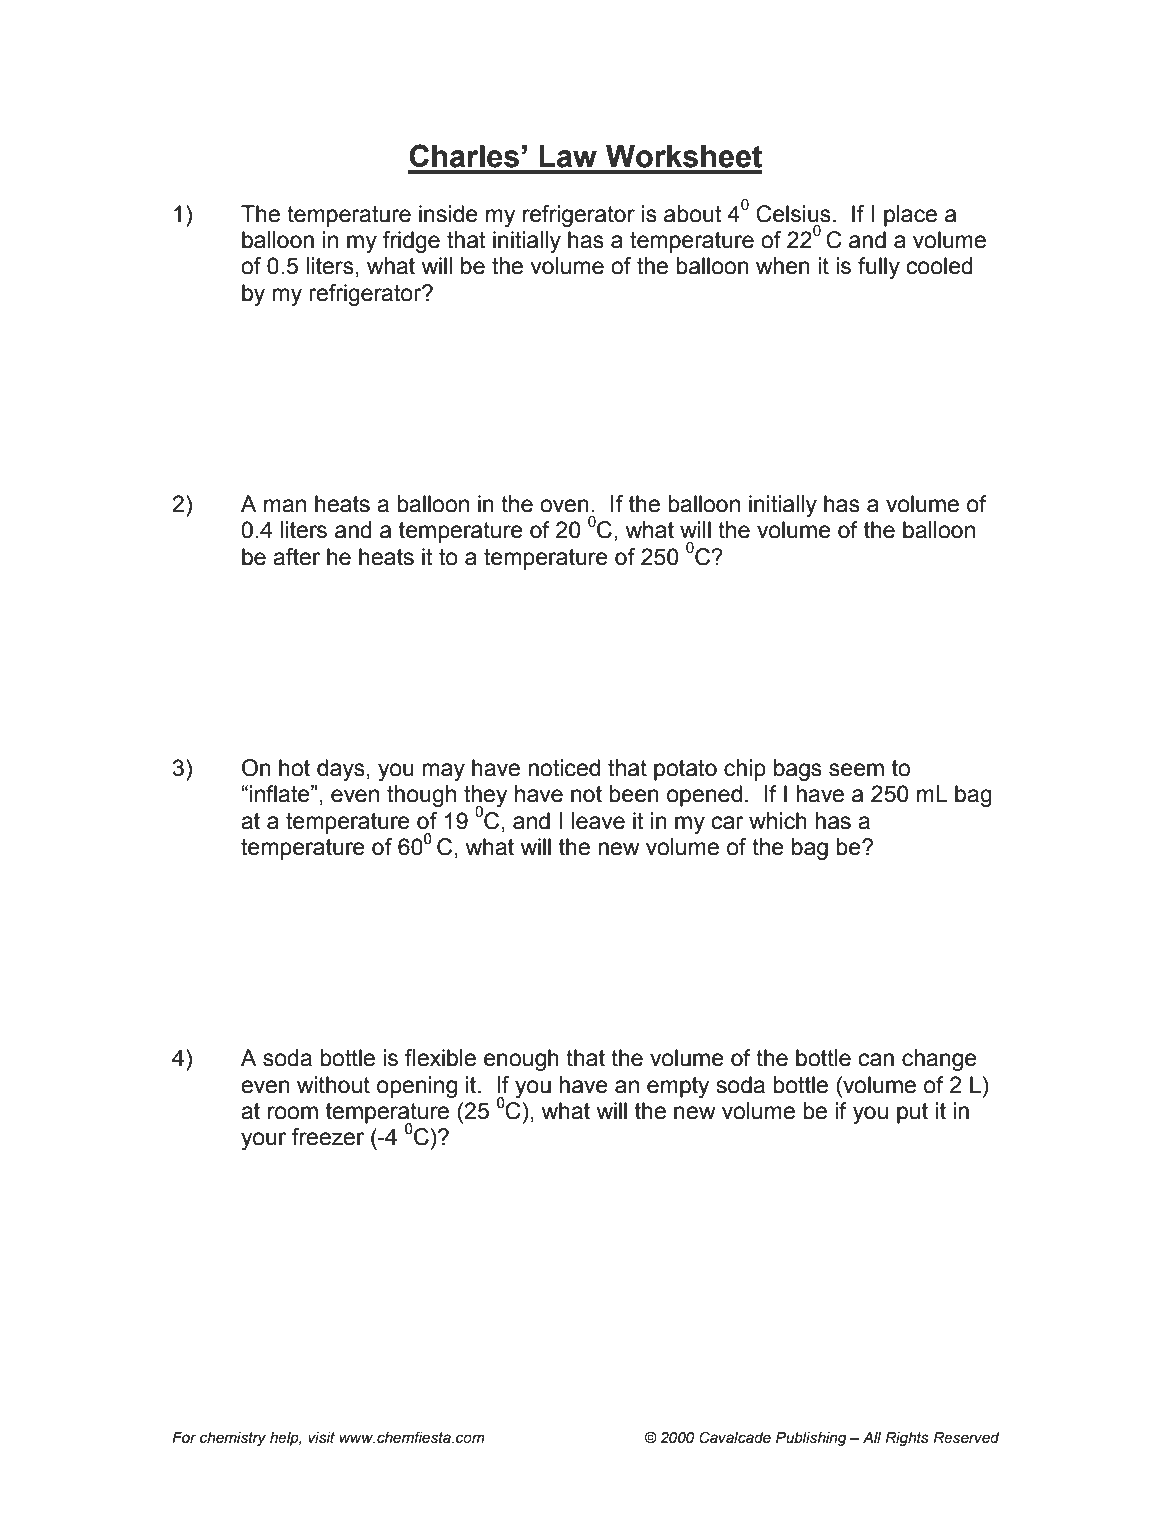 The width and height of the screenshot is (1171, 1515). Describe the element at coordinates (321, 1438) in the screenshot. I see `visit` at that location.
